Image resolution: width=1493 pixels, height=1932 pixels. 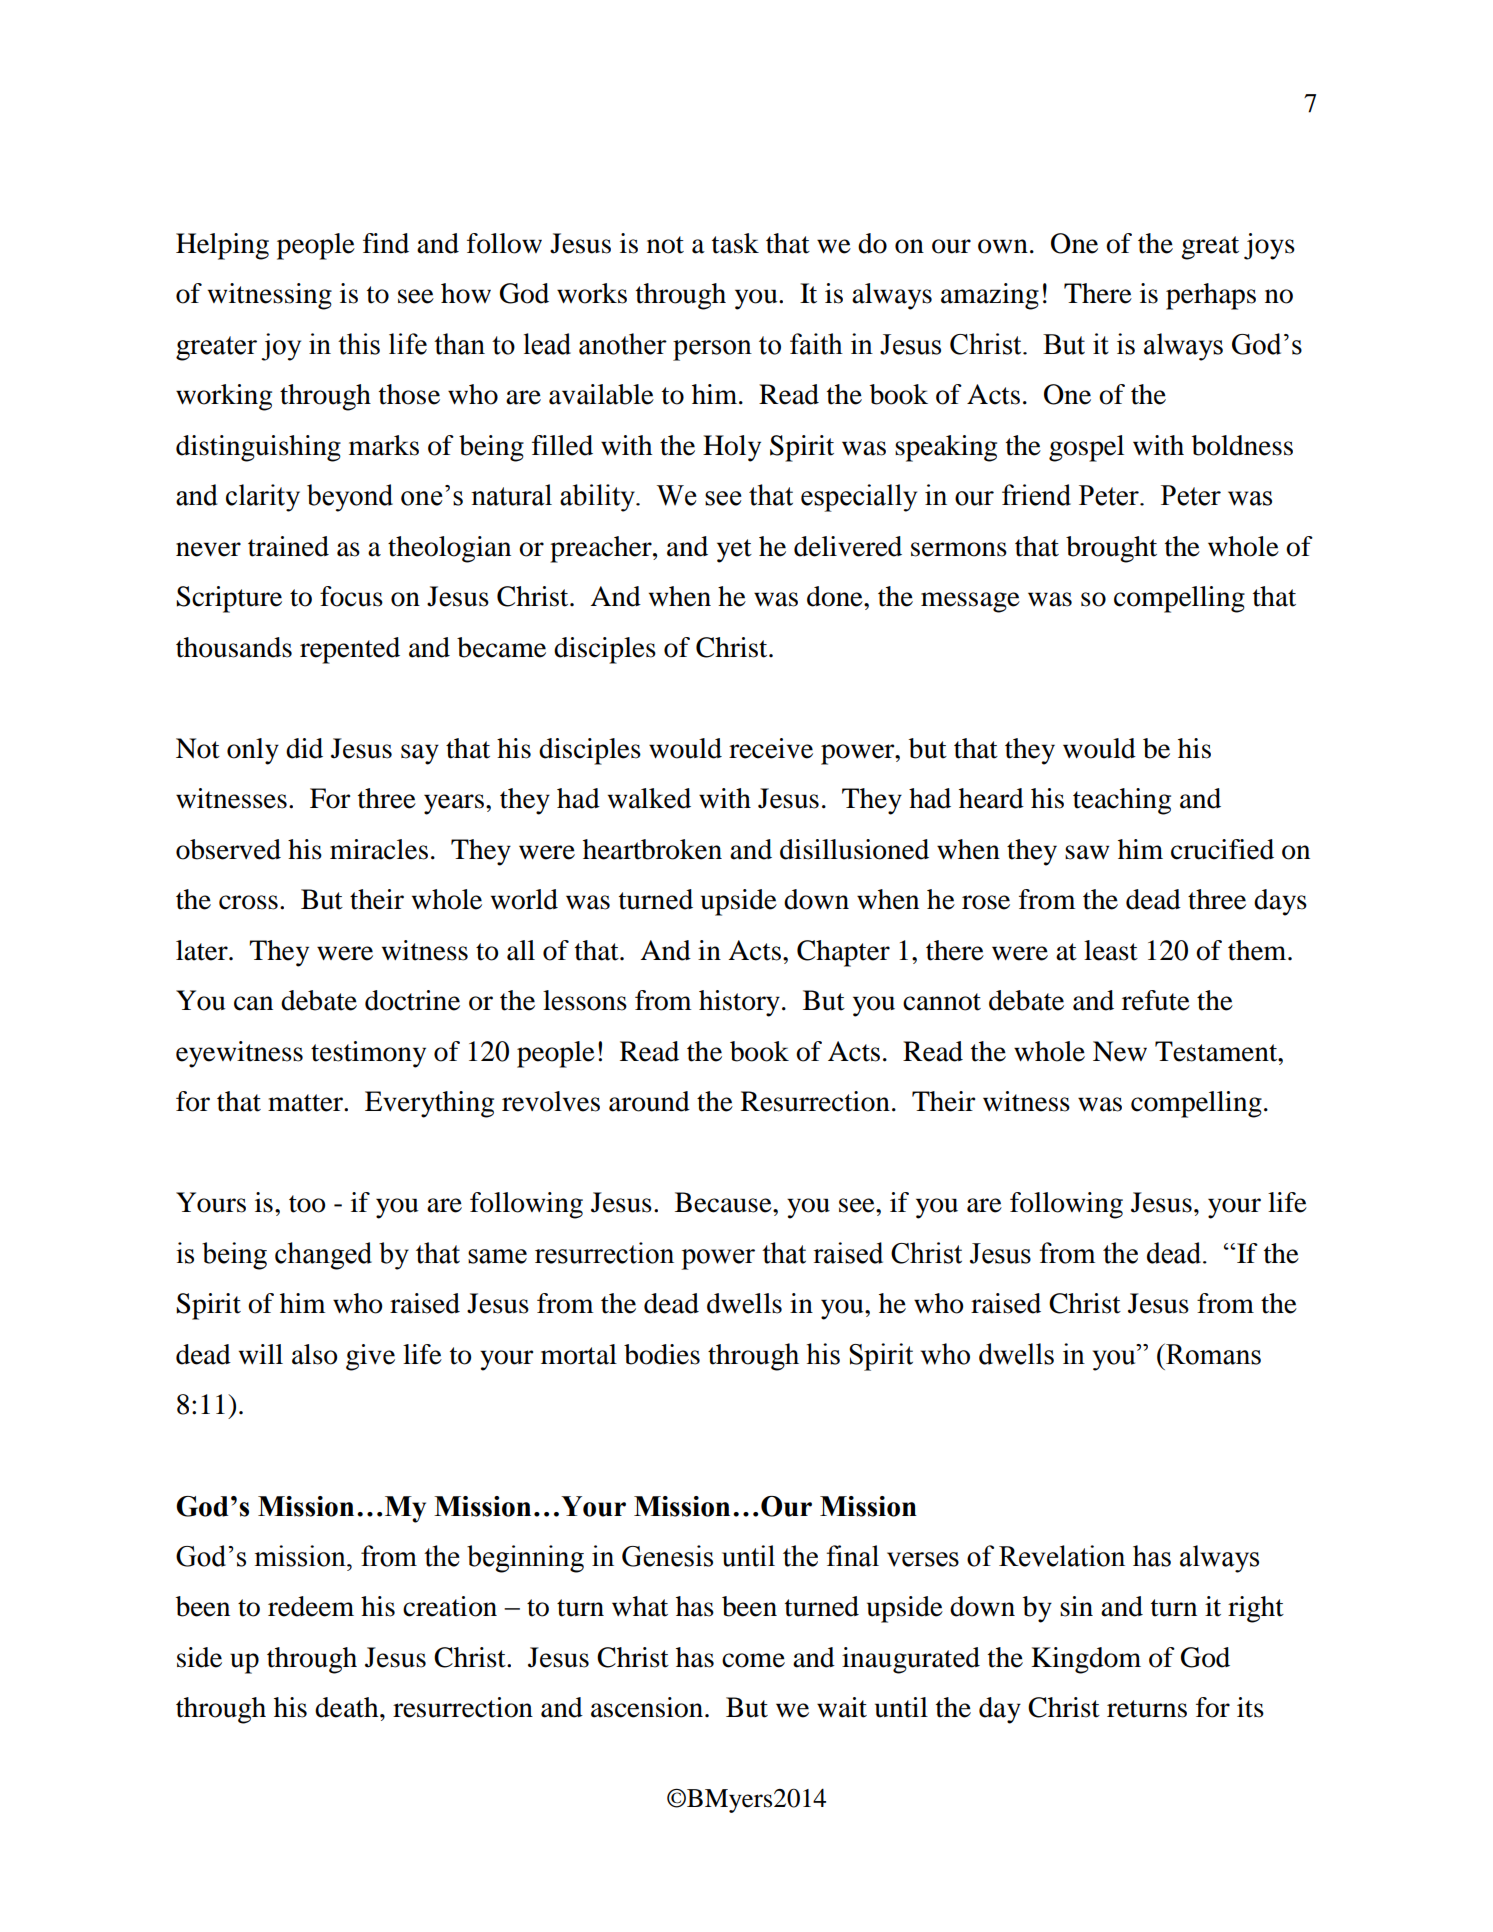 What do you see at coordinates (724, 1202) in the screenshot?
I see `Because` at bounding box center [724, 1202].
